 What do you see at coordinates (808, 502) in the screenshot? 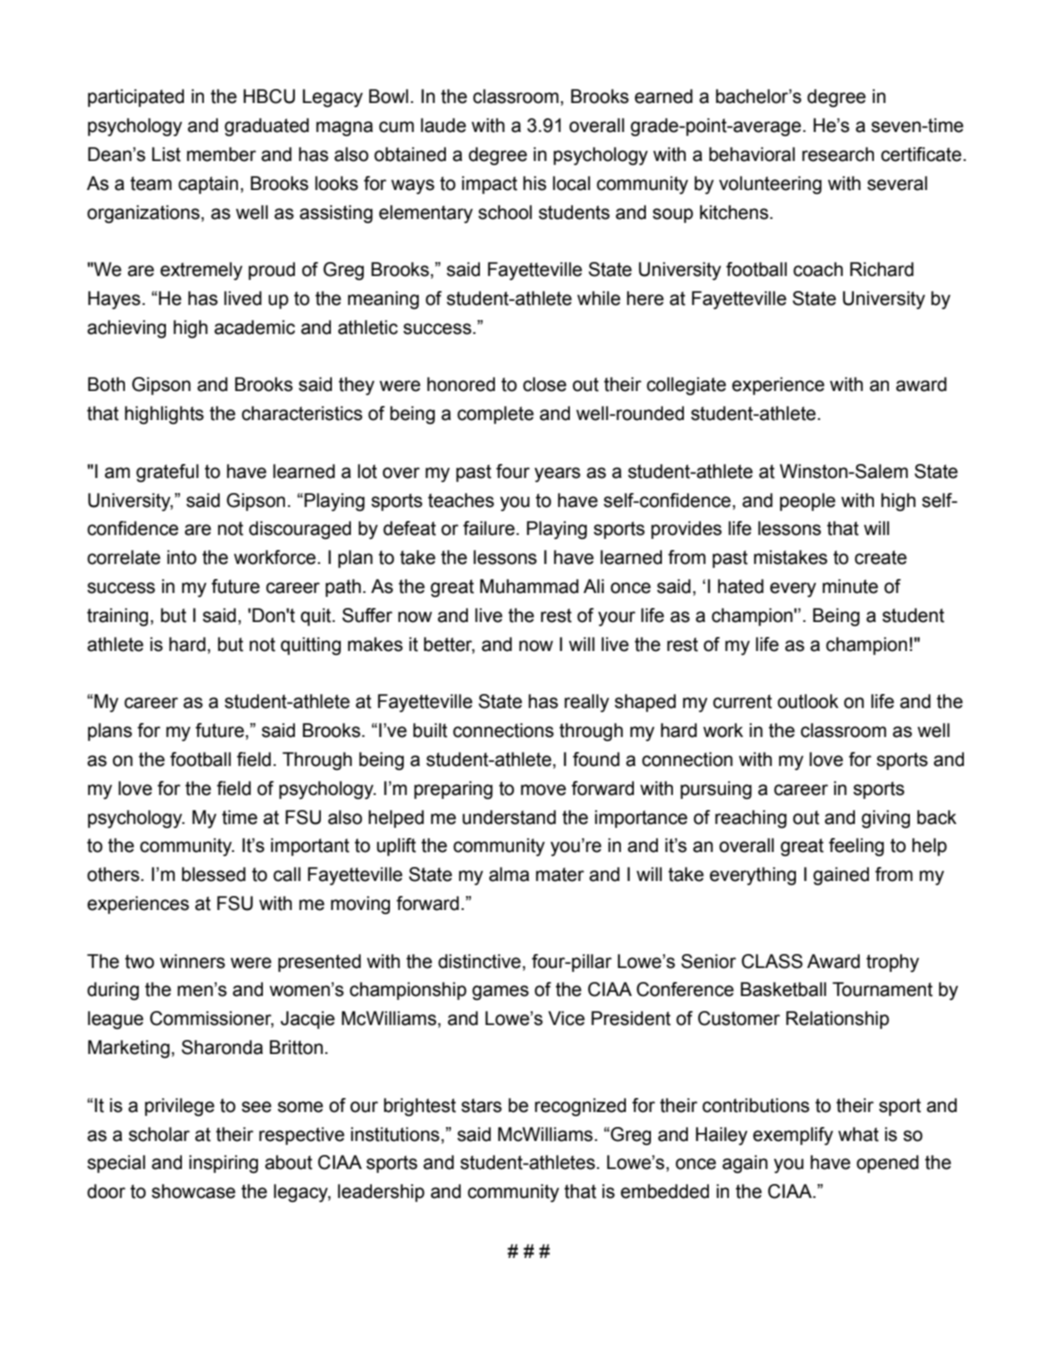
I see `people` at bounding box center [808, 502].
